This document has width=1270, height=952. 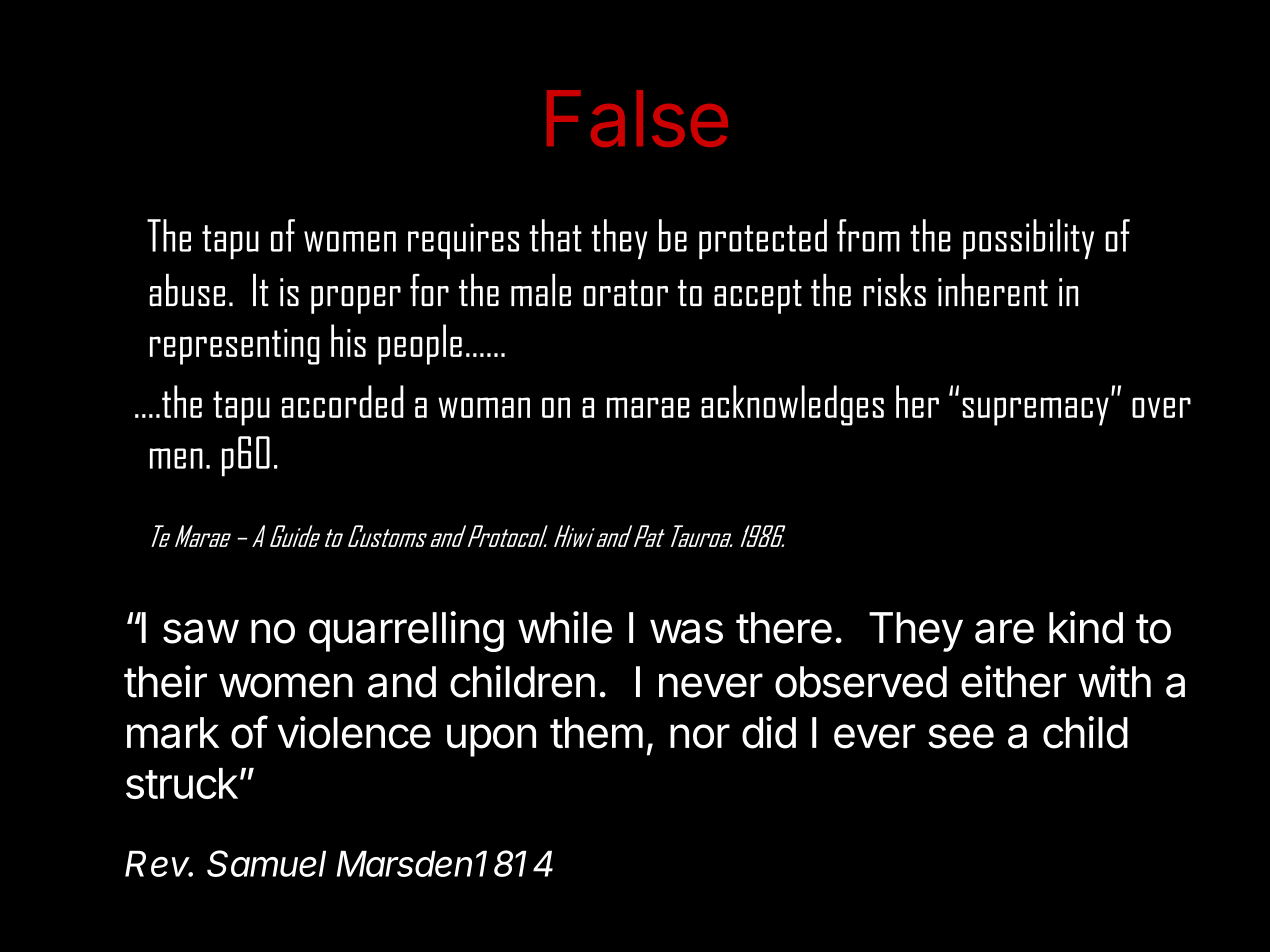 I want to click on False, so click(x=637, y=118).
